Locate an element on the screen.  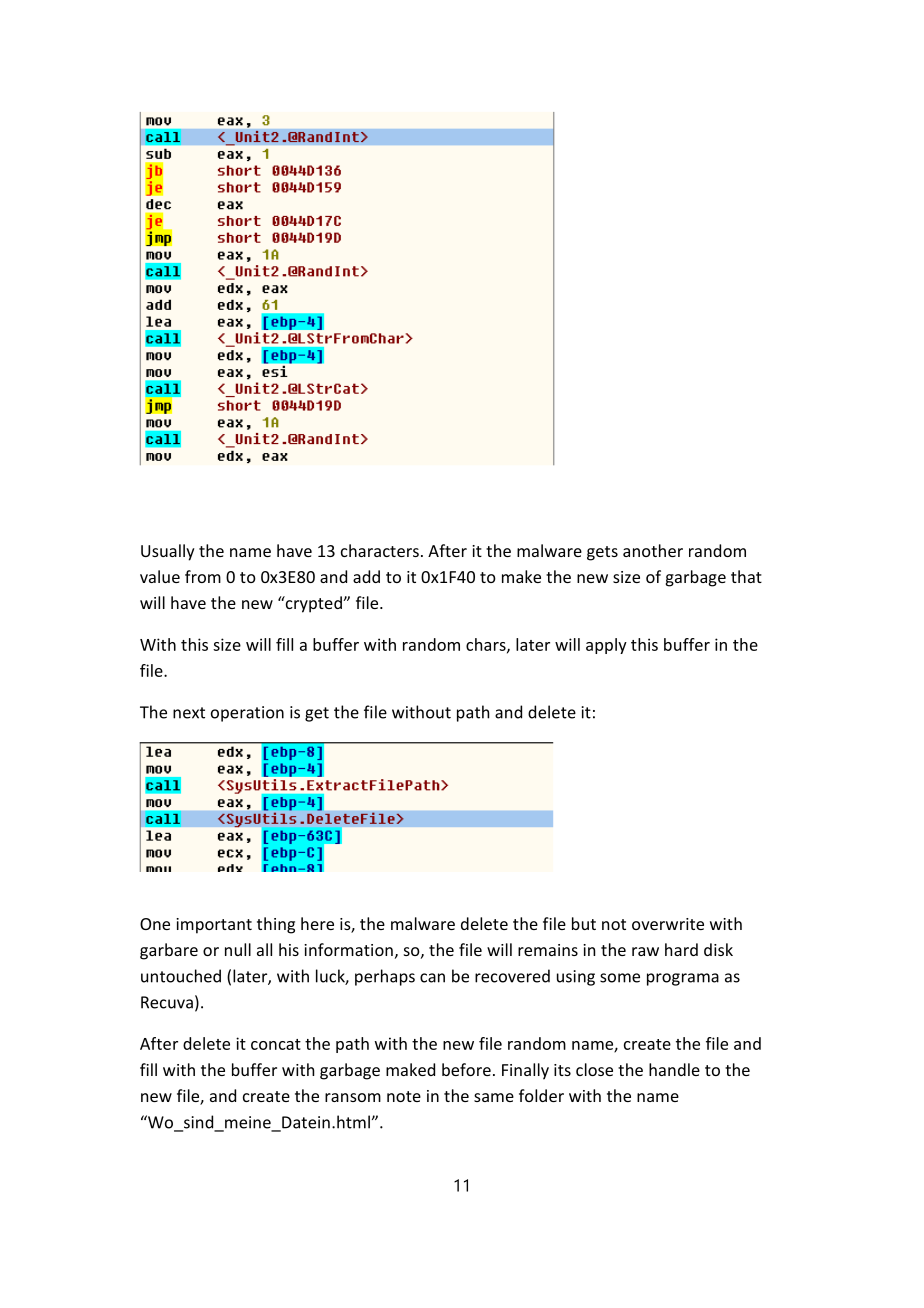
another is located at coordinates (653, 550).
